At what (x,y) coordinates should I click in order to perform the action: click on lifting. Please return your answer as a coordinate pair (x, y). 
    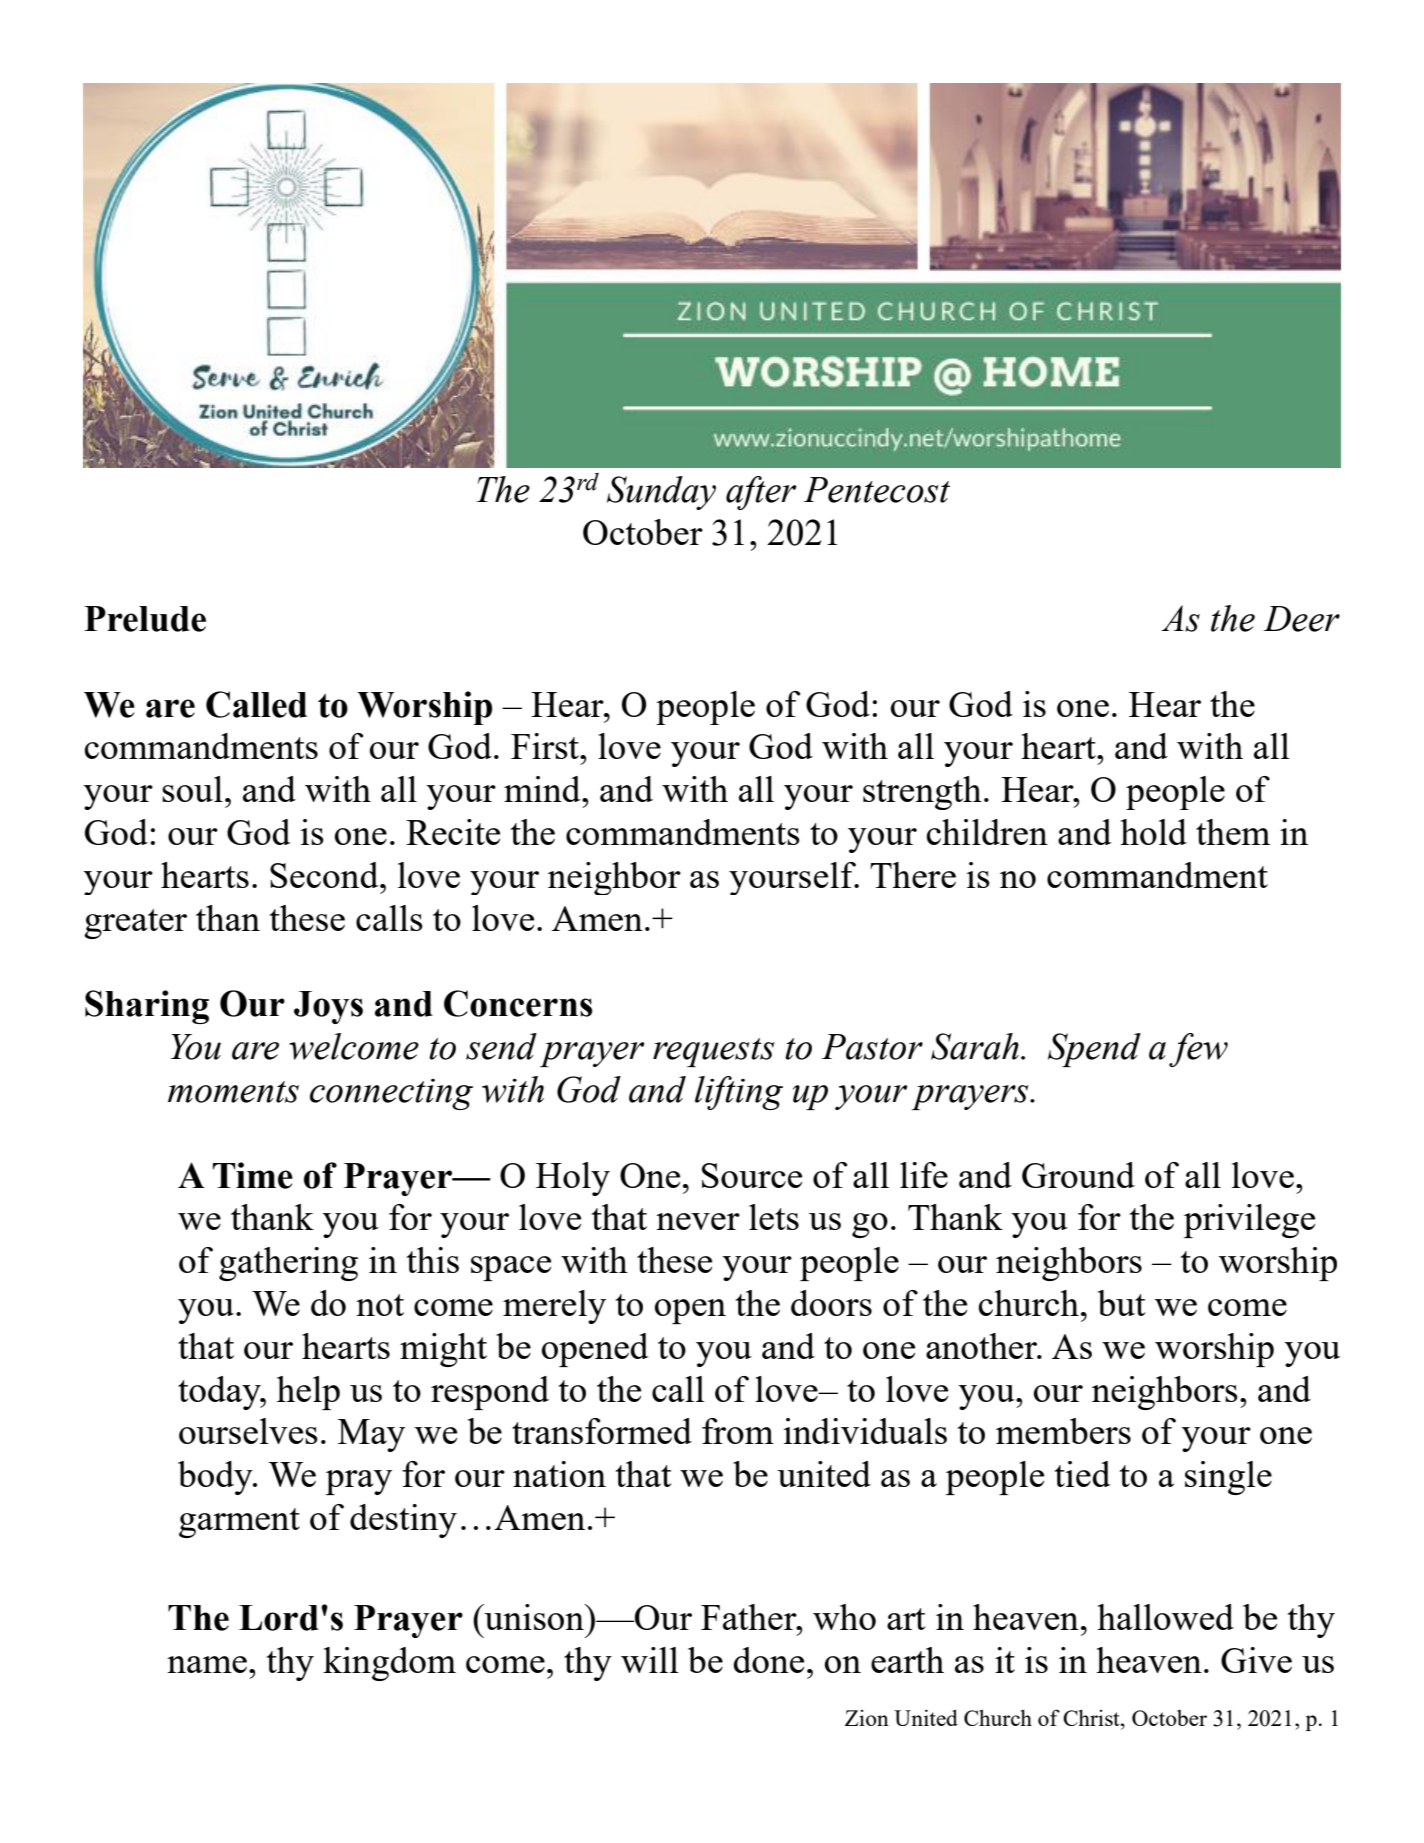
    Looking at the image, I should click on (739, 1093).
